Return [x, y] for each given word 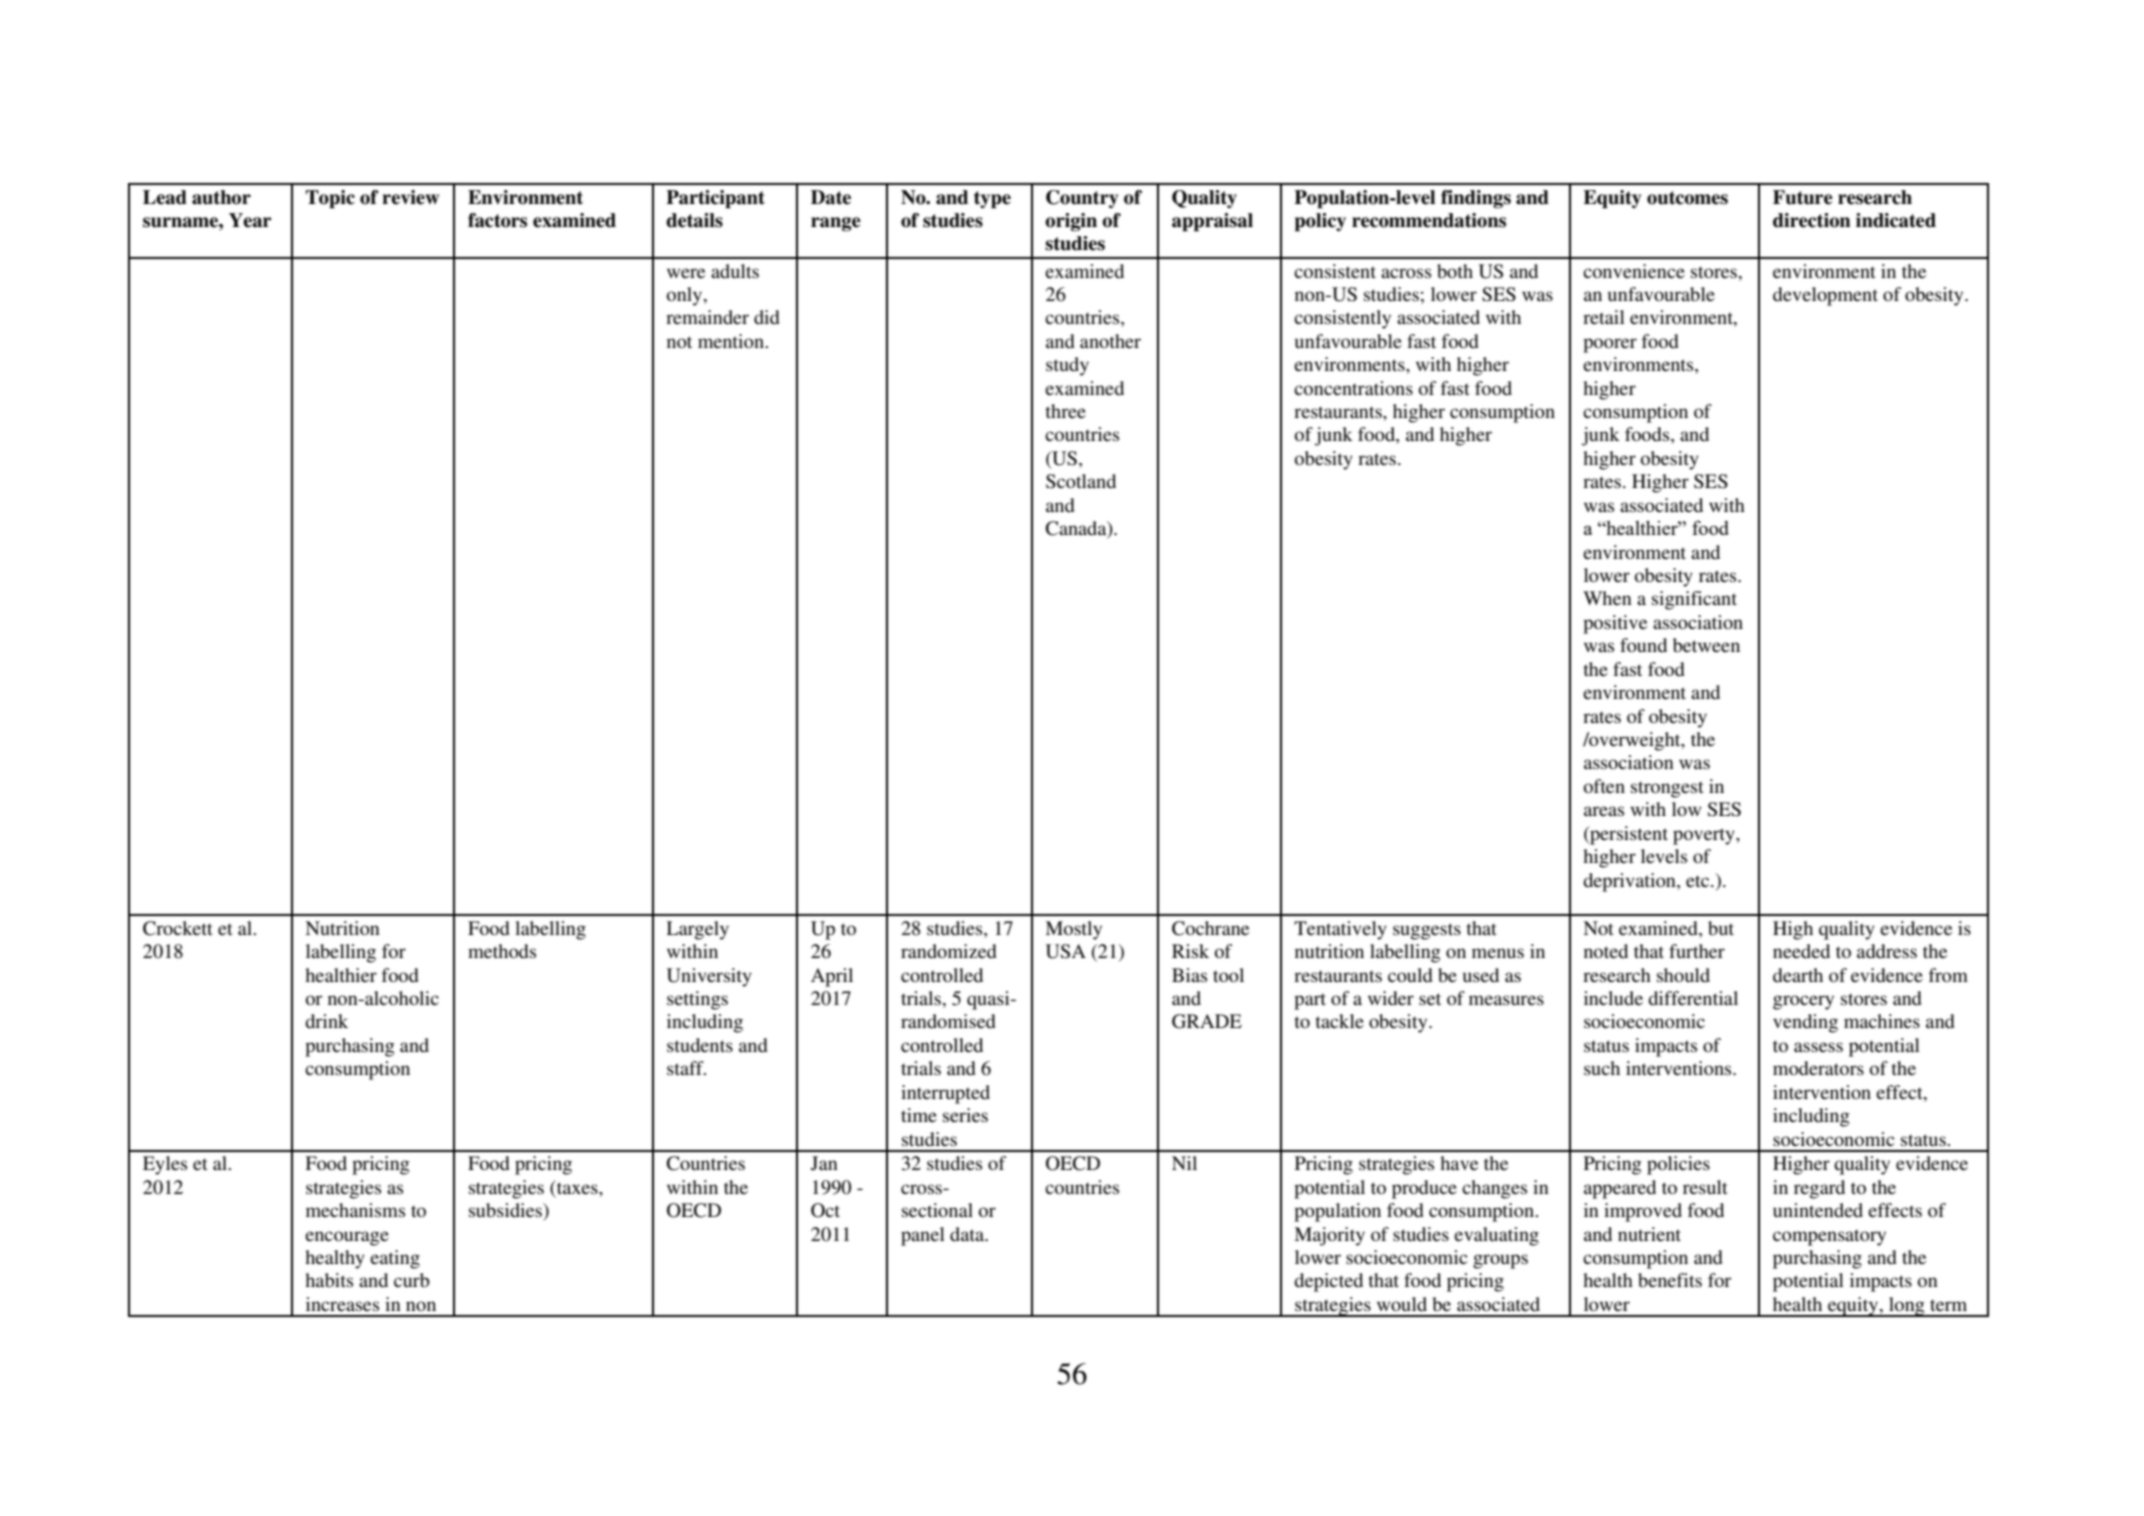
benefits [1670, 1280]
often [1604, 786]
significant [1694, 600]
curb [412, 1280]
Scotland [1081, 481]
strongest [1667, 789]
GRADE [1207, 1021]
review [410, 197]
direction [1812, 220]
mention [732, 341]
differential [1693, 998]
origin [1071, 222]
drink [326, 1021]
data [968, 1234]
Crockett [178, 928]
